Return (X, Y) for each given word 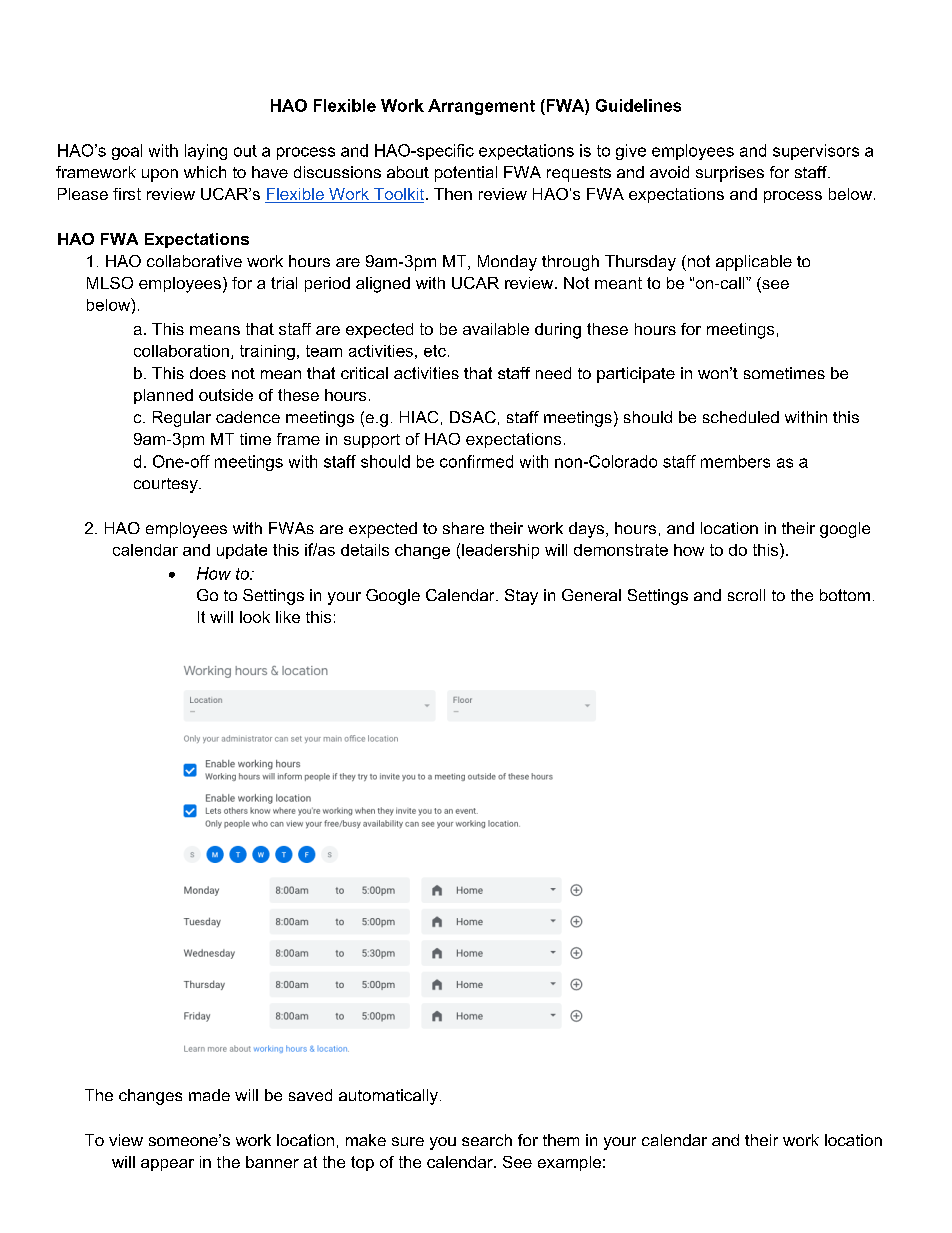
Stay (521, 597)
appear (167, 1165)
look (255, 617)
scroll (746, 595)
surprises (730, 174)
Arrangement (481, 107)
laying (206, 152)
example (569, 1163)
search (487, 1140)
